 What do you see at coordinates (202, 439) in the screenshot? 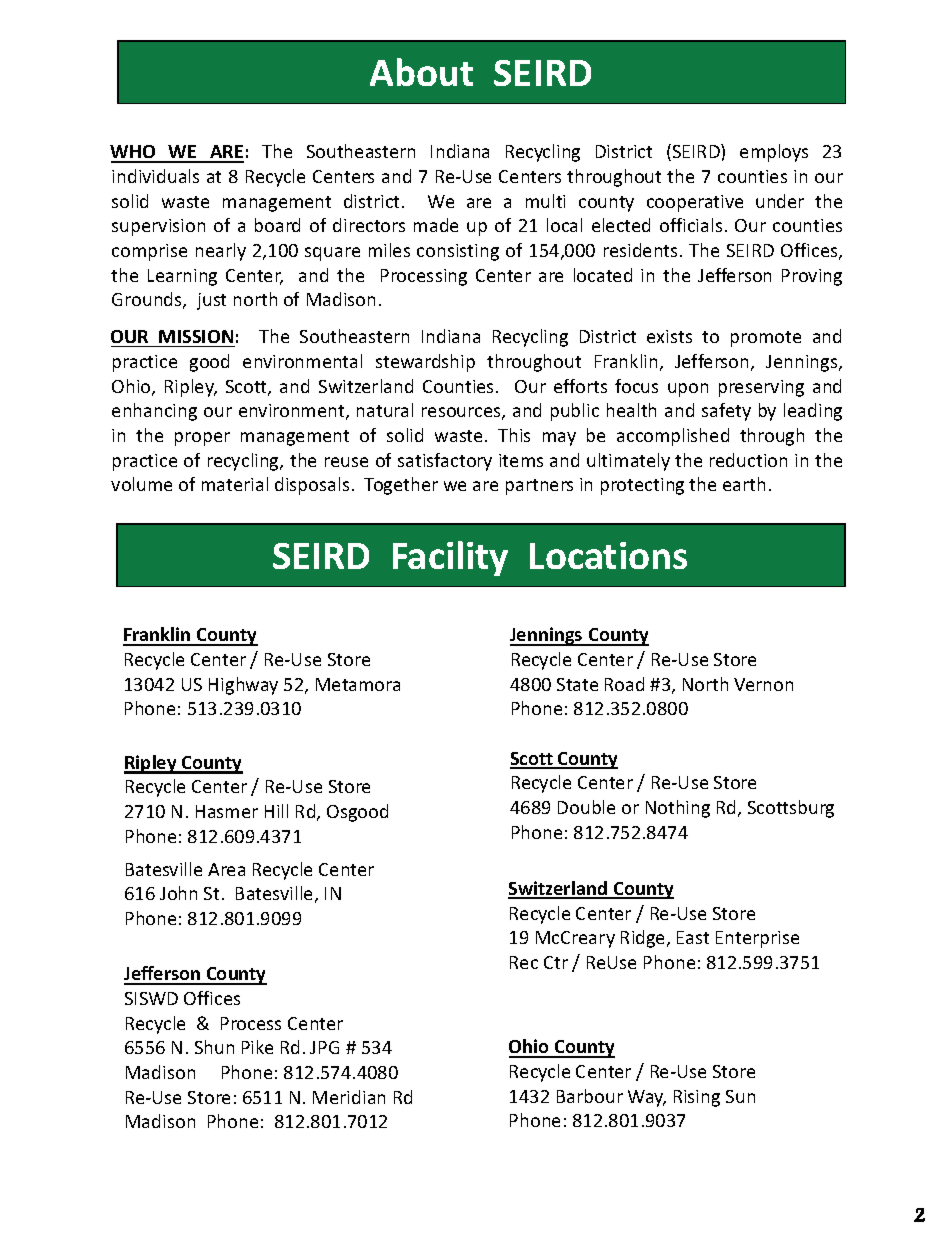
I see `proper` at bounding box center [202, 439].
